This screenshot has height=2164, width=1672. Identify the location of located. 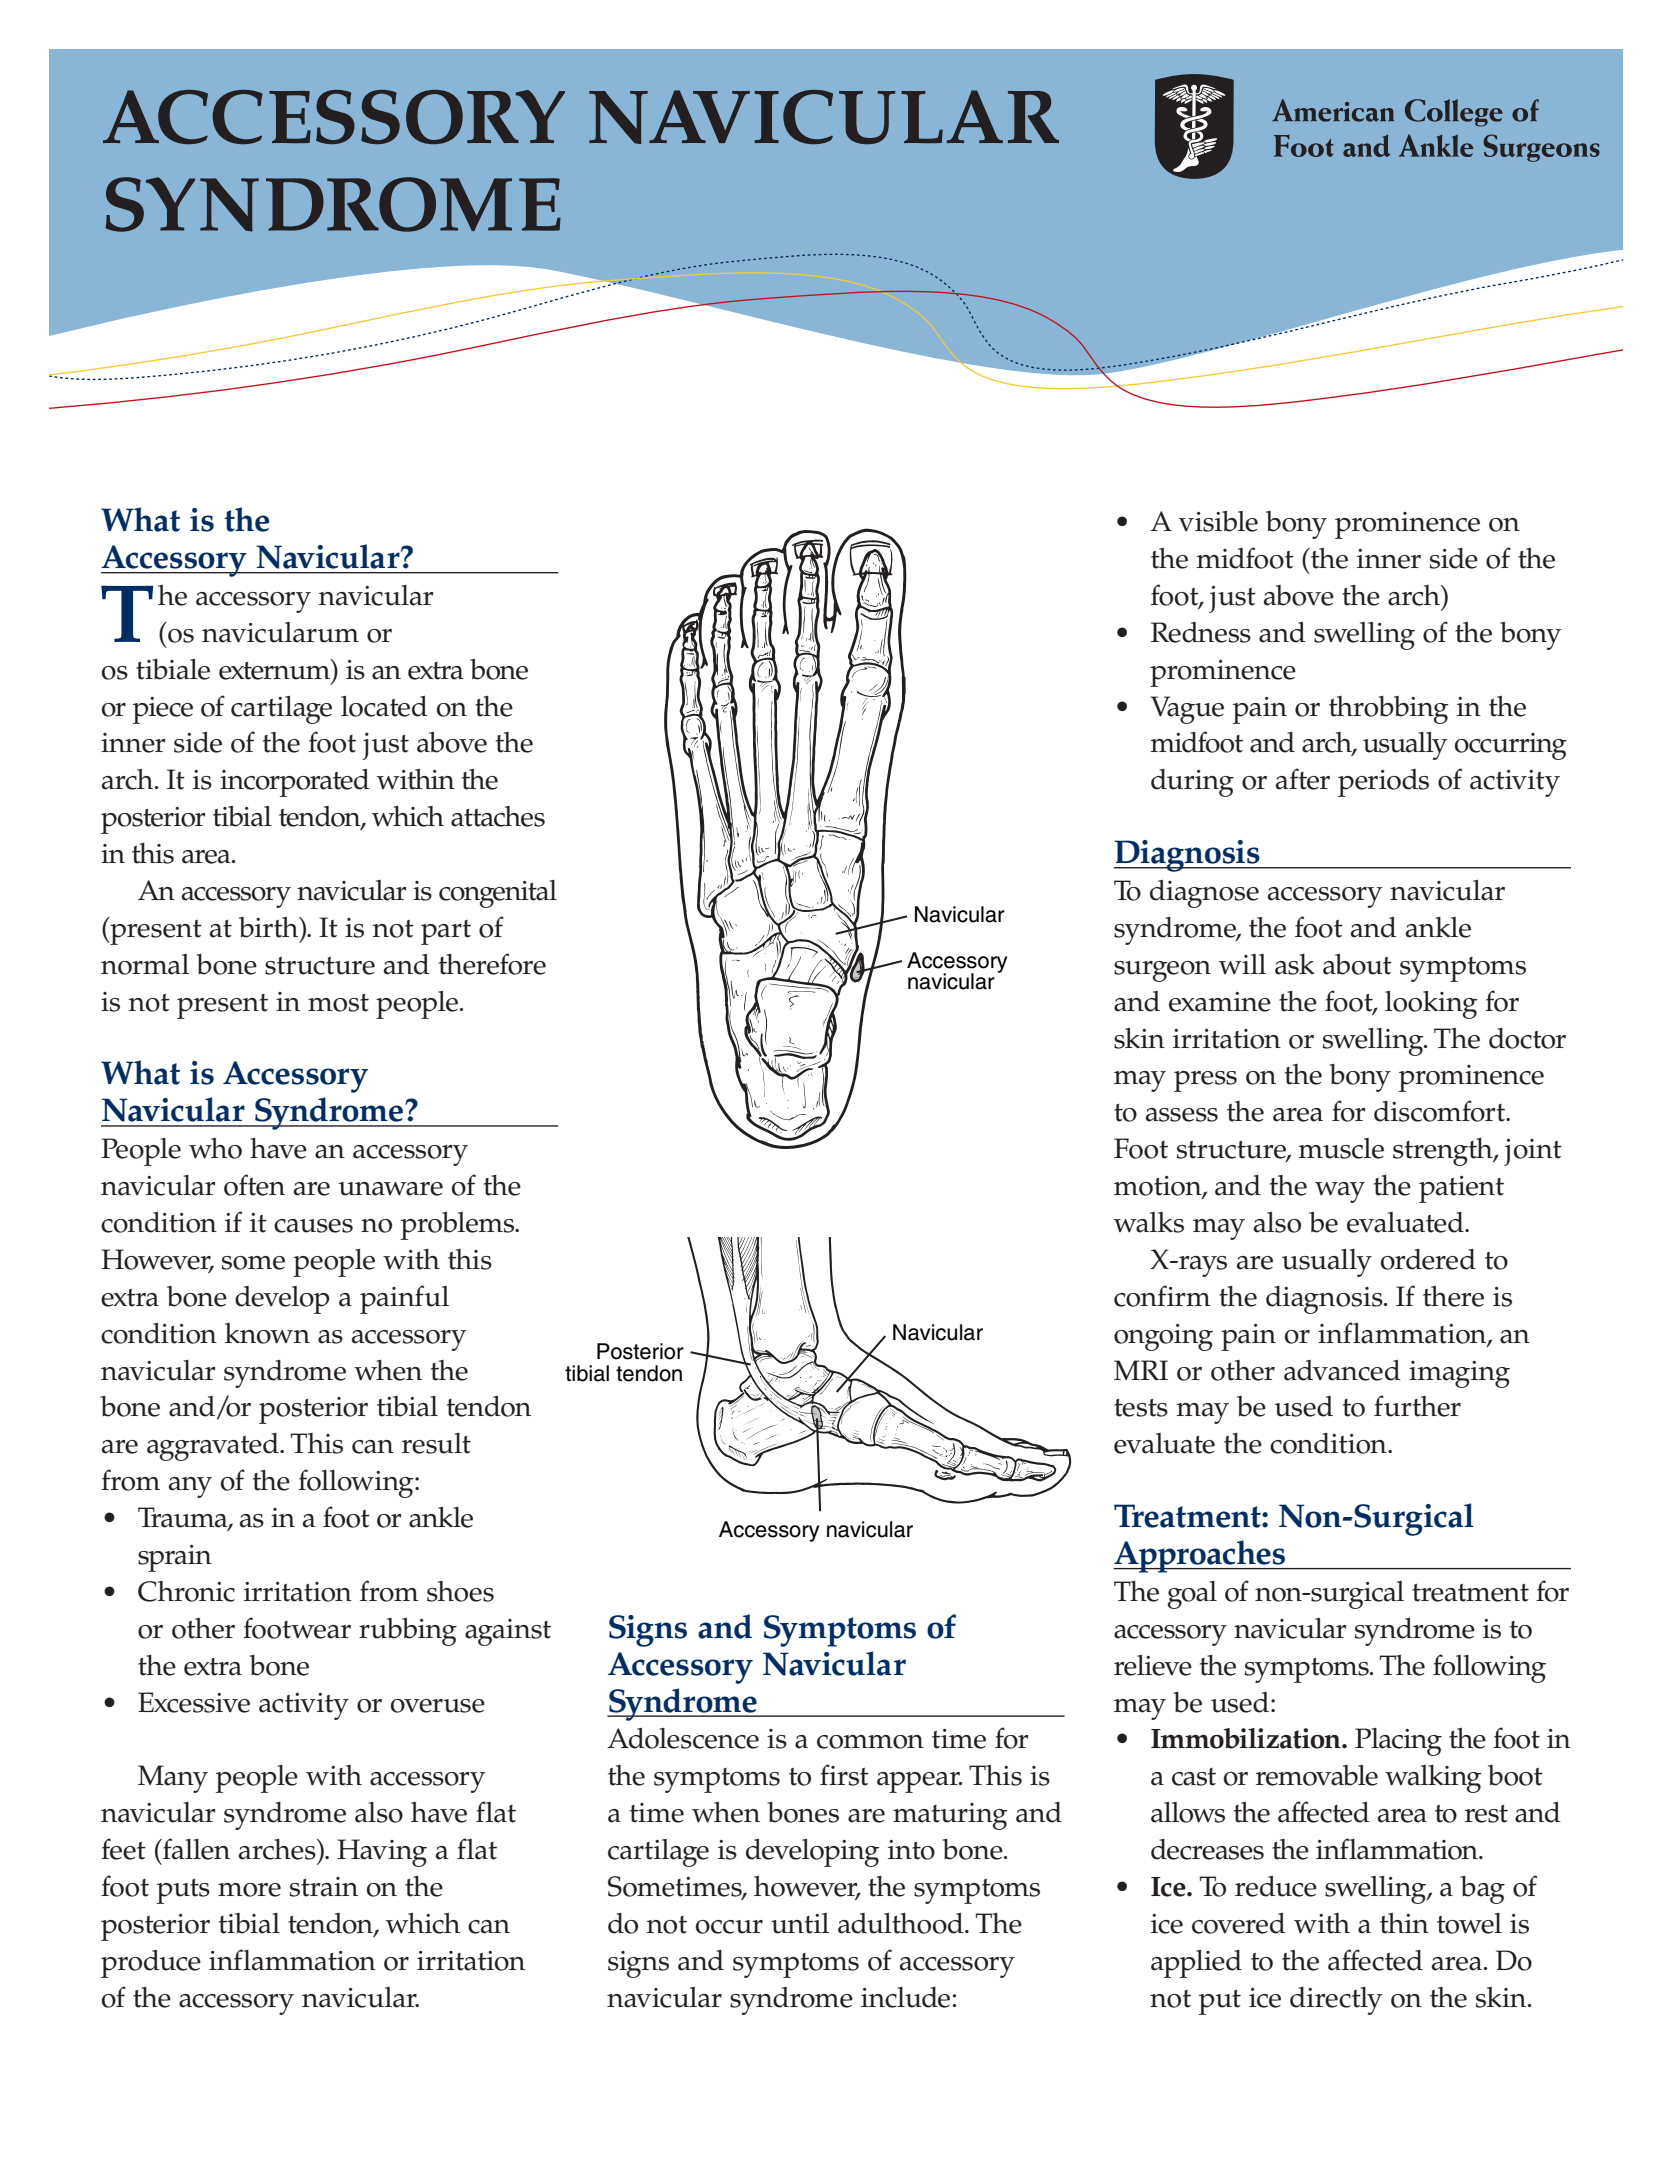
(384, 706).
